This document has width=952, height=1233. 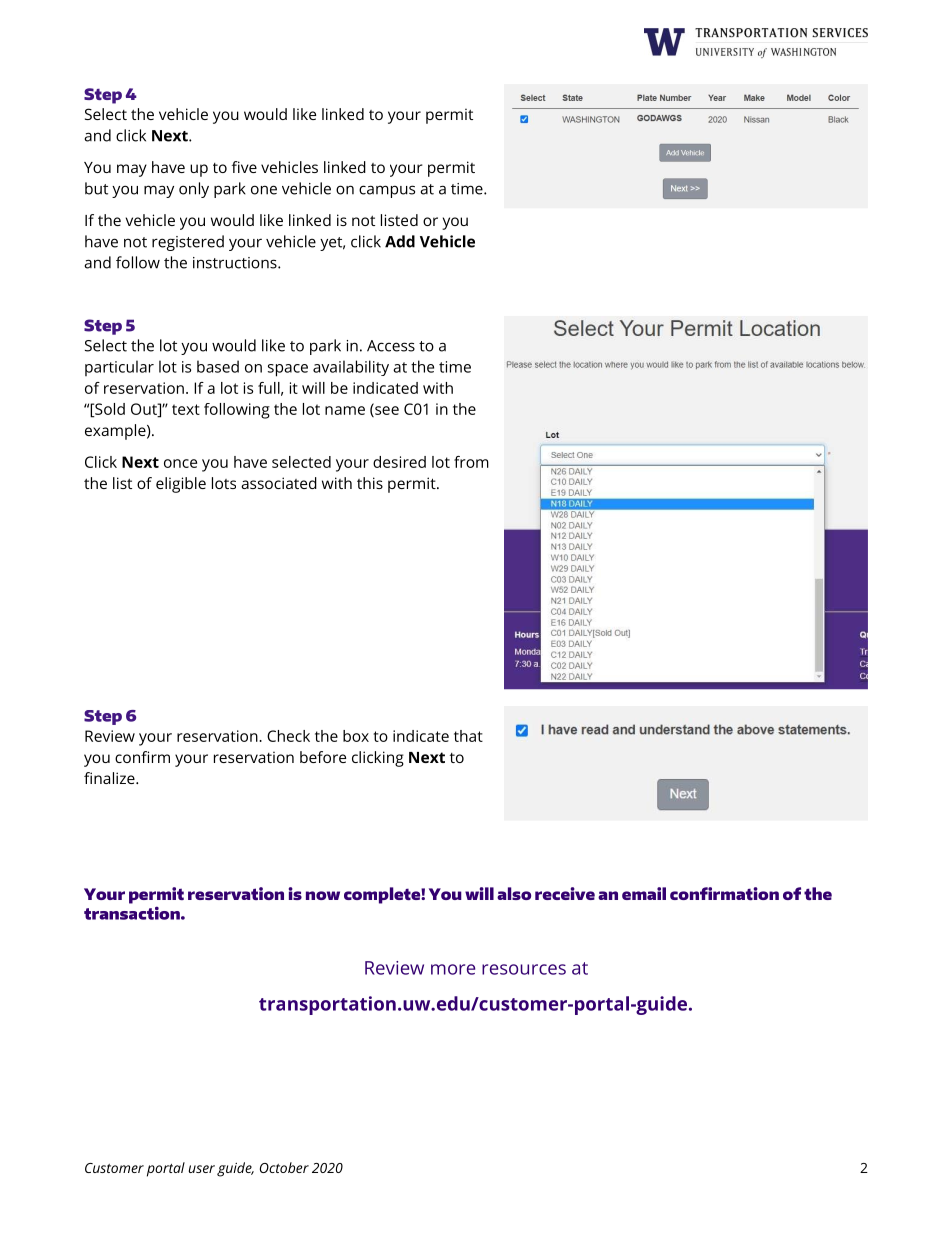 I want to click on October, so click(x=284, y=1167).
